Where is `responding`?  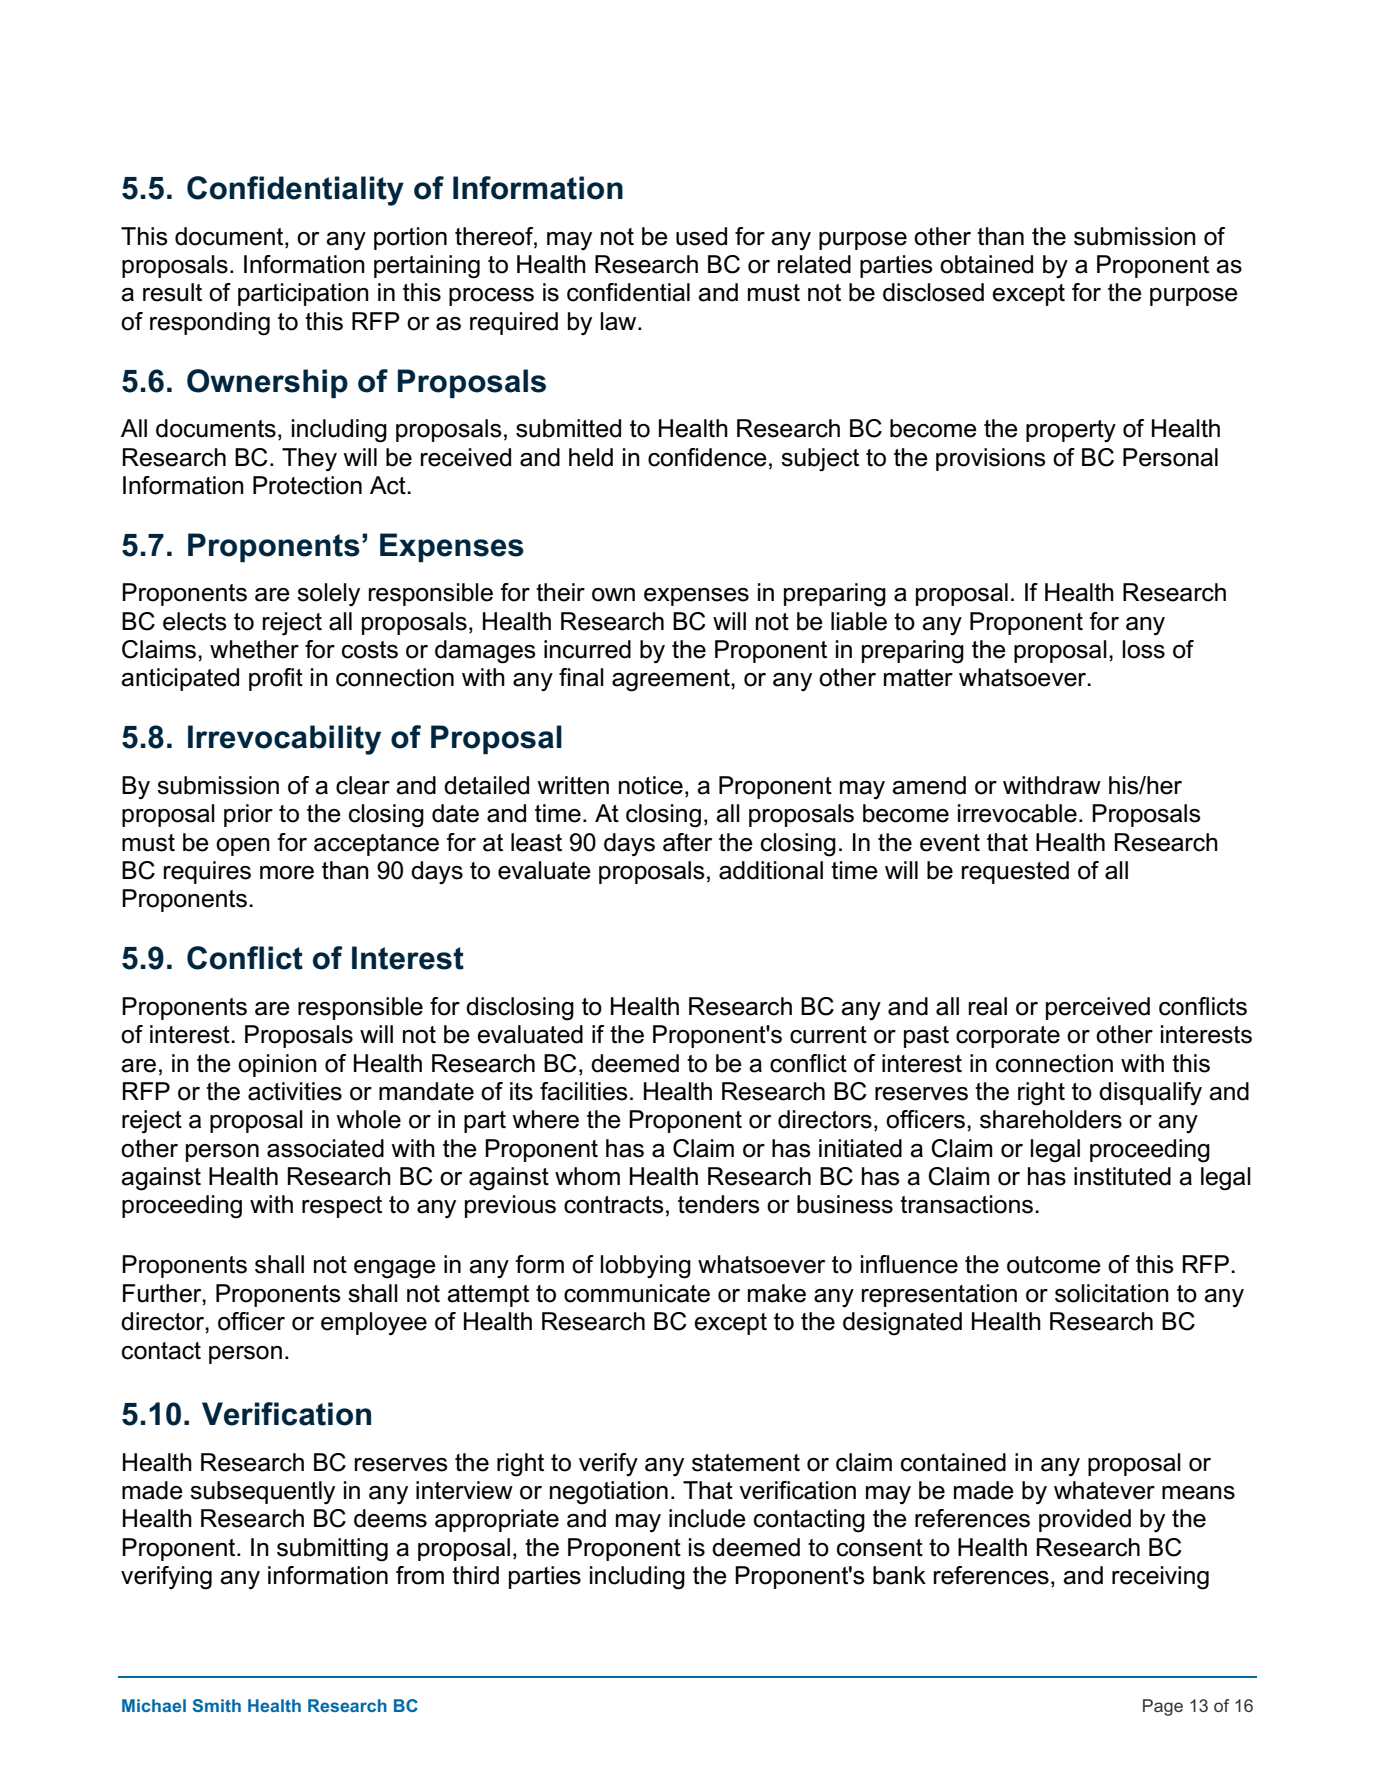 responding is located at coordinates (210, 324).
